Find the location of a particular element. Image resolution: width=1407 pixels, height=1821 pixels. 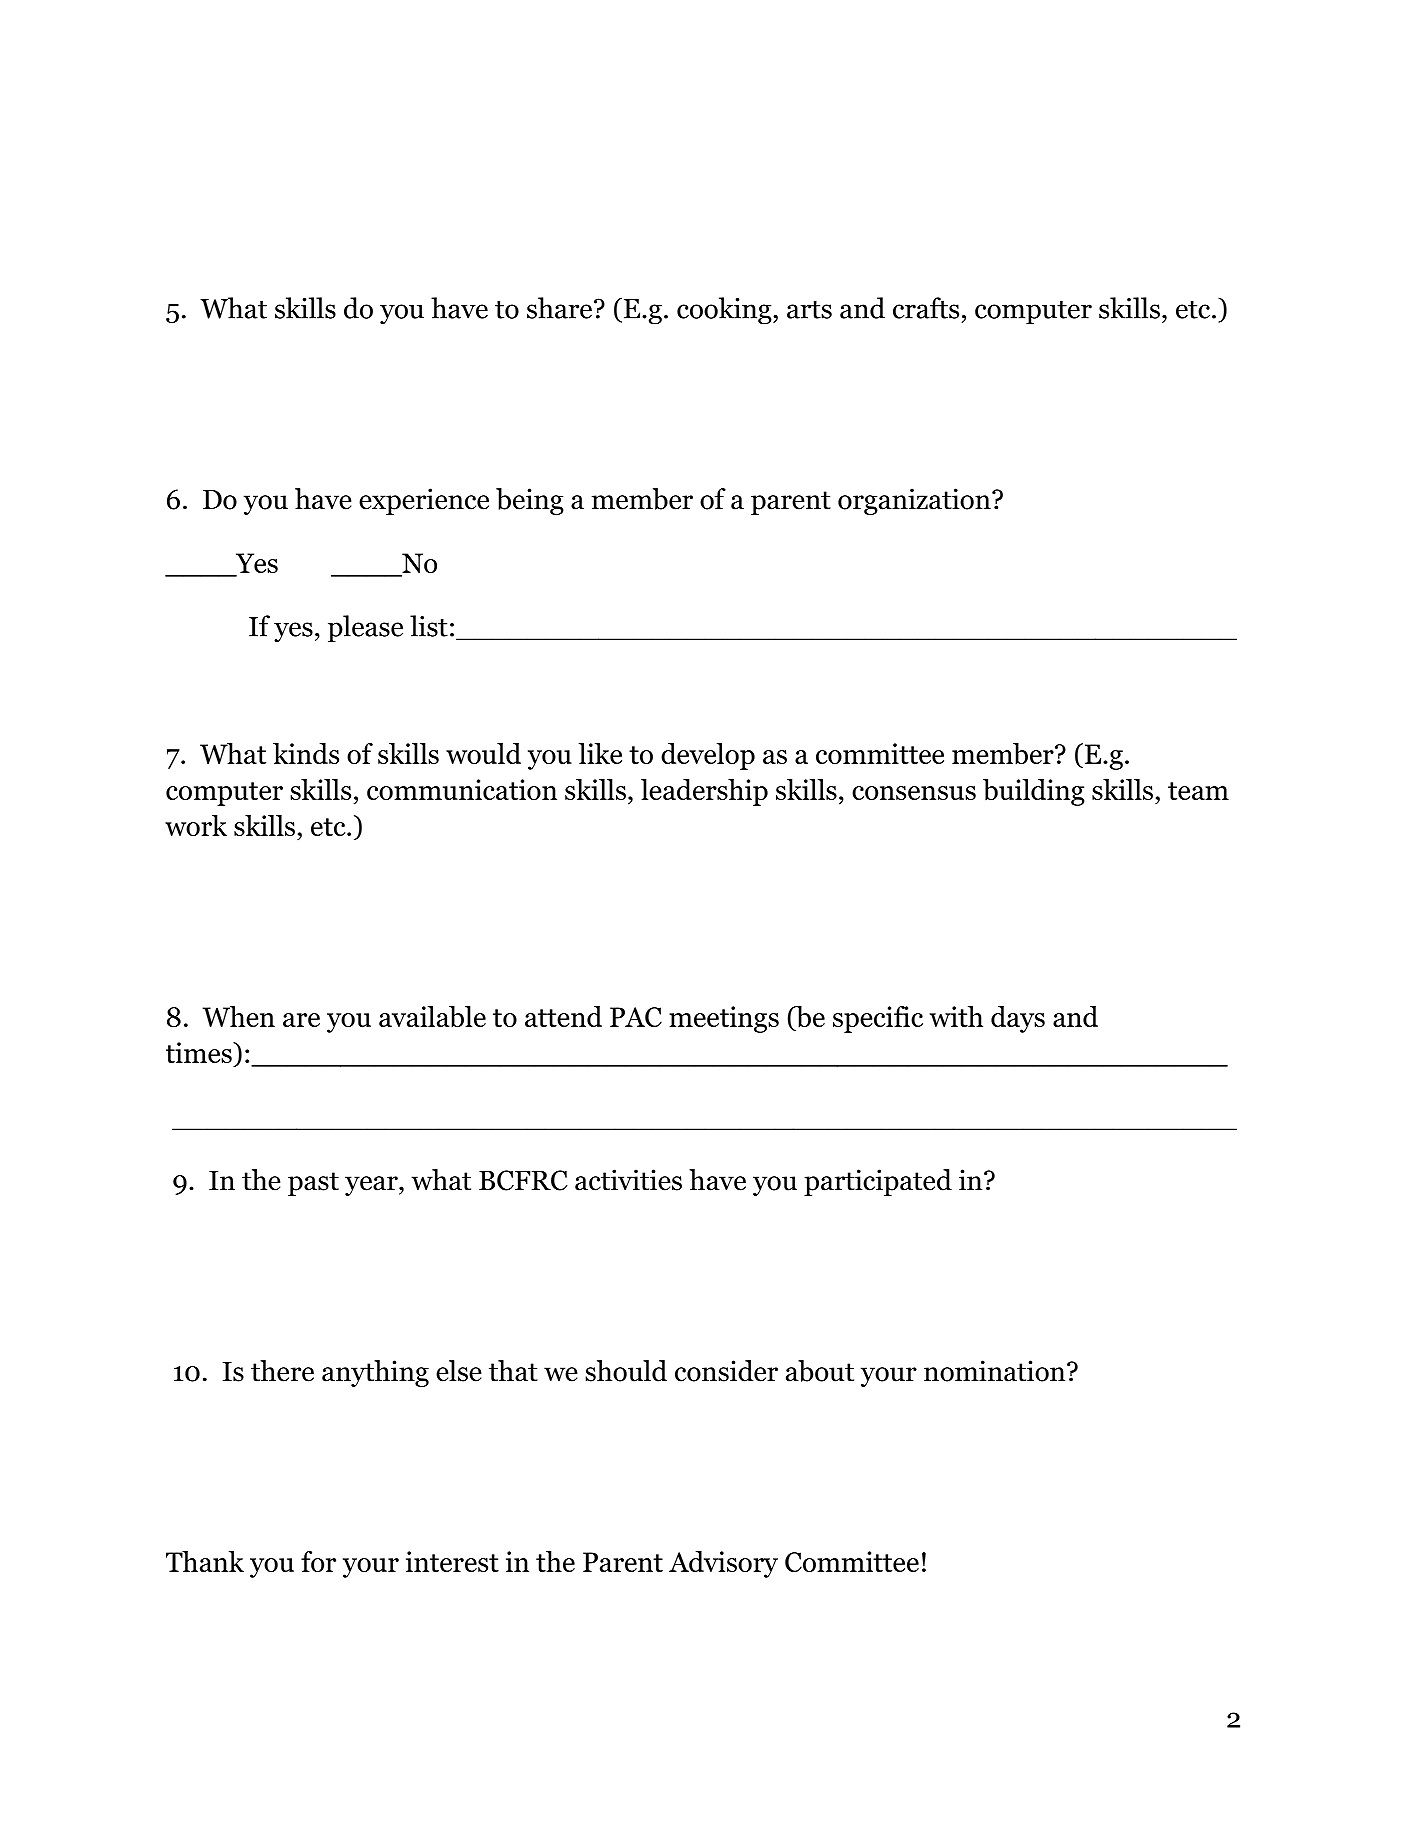

days is located at coordinates (1018, 1019).
